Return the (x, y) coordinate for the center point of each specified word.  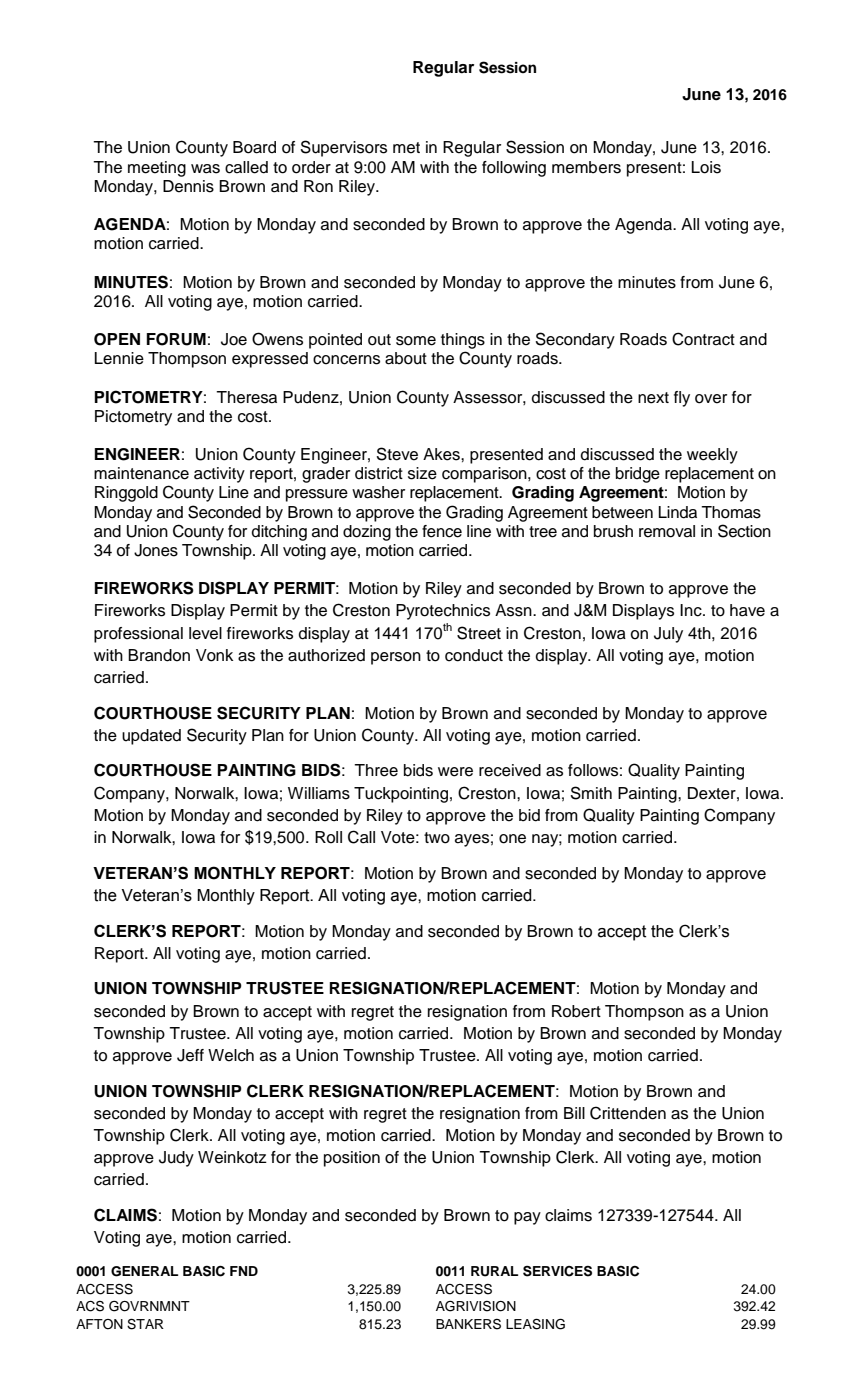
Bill (574, 1113)
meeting (157, 169)
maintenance (141, 473)
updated (151, 737)
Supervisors (343, 148)
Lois (706, 167)
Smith (591, 793)
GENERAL (144, 1271)
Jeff (190, 1055)
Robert (576, 1011)
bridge (638, 475)
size (422, 473)
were (455, 772)
